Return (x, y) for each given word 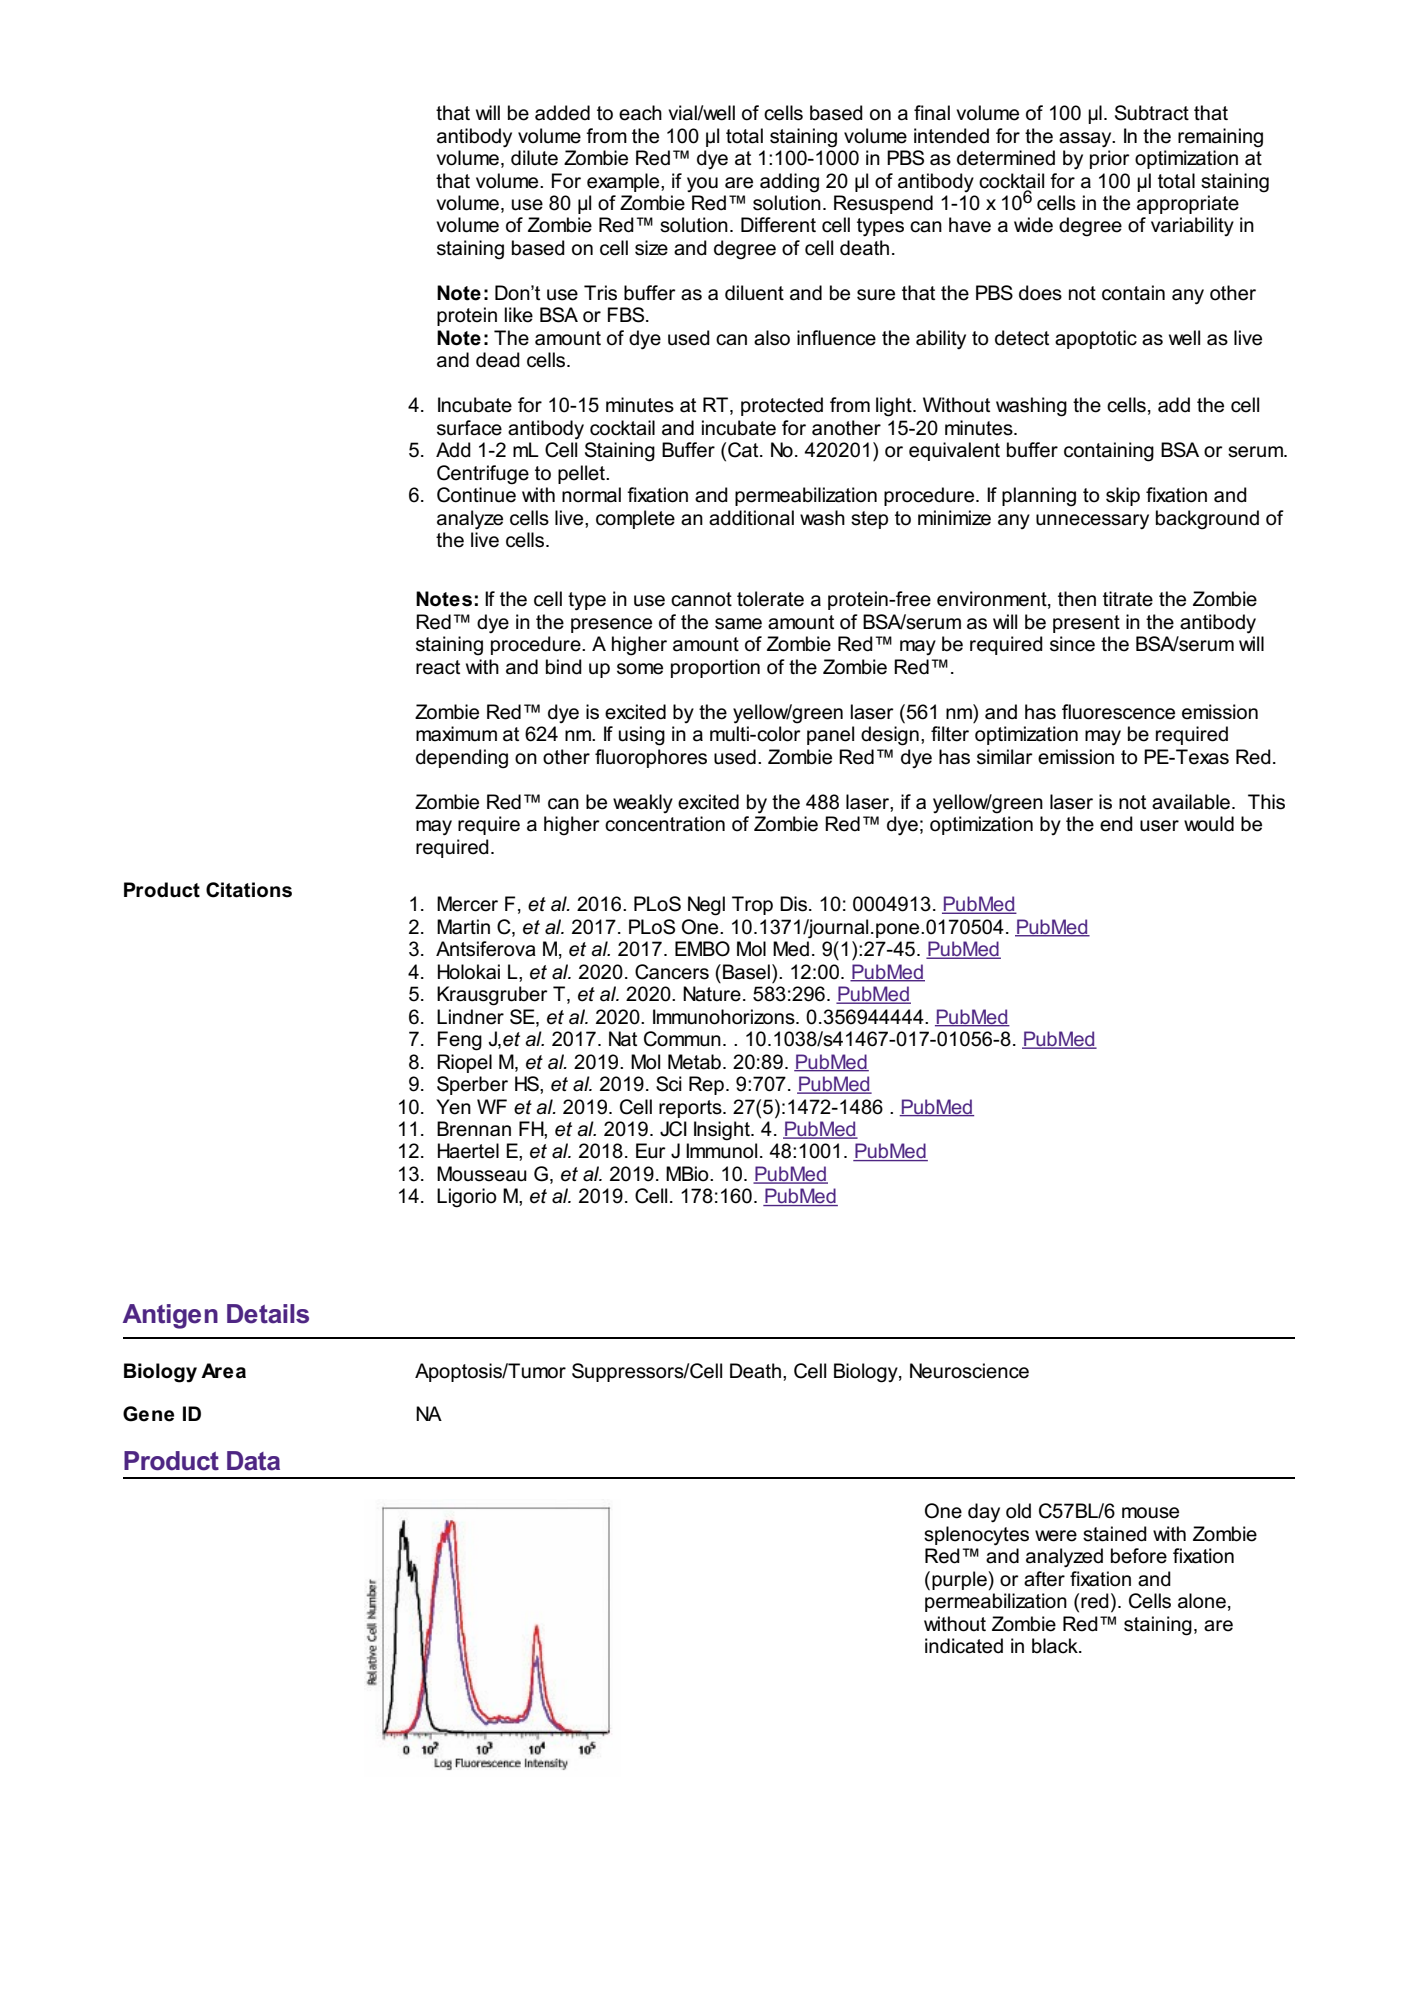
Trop (752, 905)
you (702, 184)
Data (253, 1461)
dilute (534, 158)
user (1159, 826)
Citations (249, 890)
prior (1110, 159)
